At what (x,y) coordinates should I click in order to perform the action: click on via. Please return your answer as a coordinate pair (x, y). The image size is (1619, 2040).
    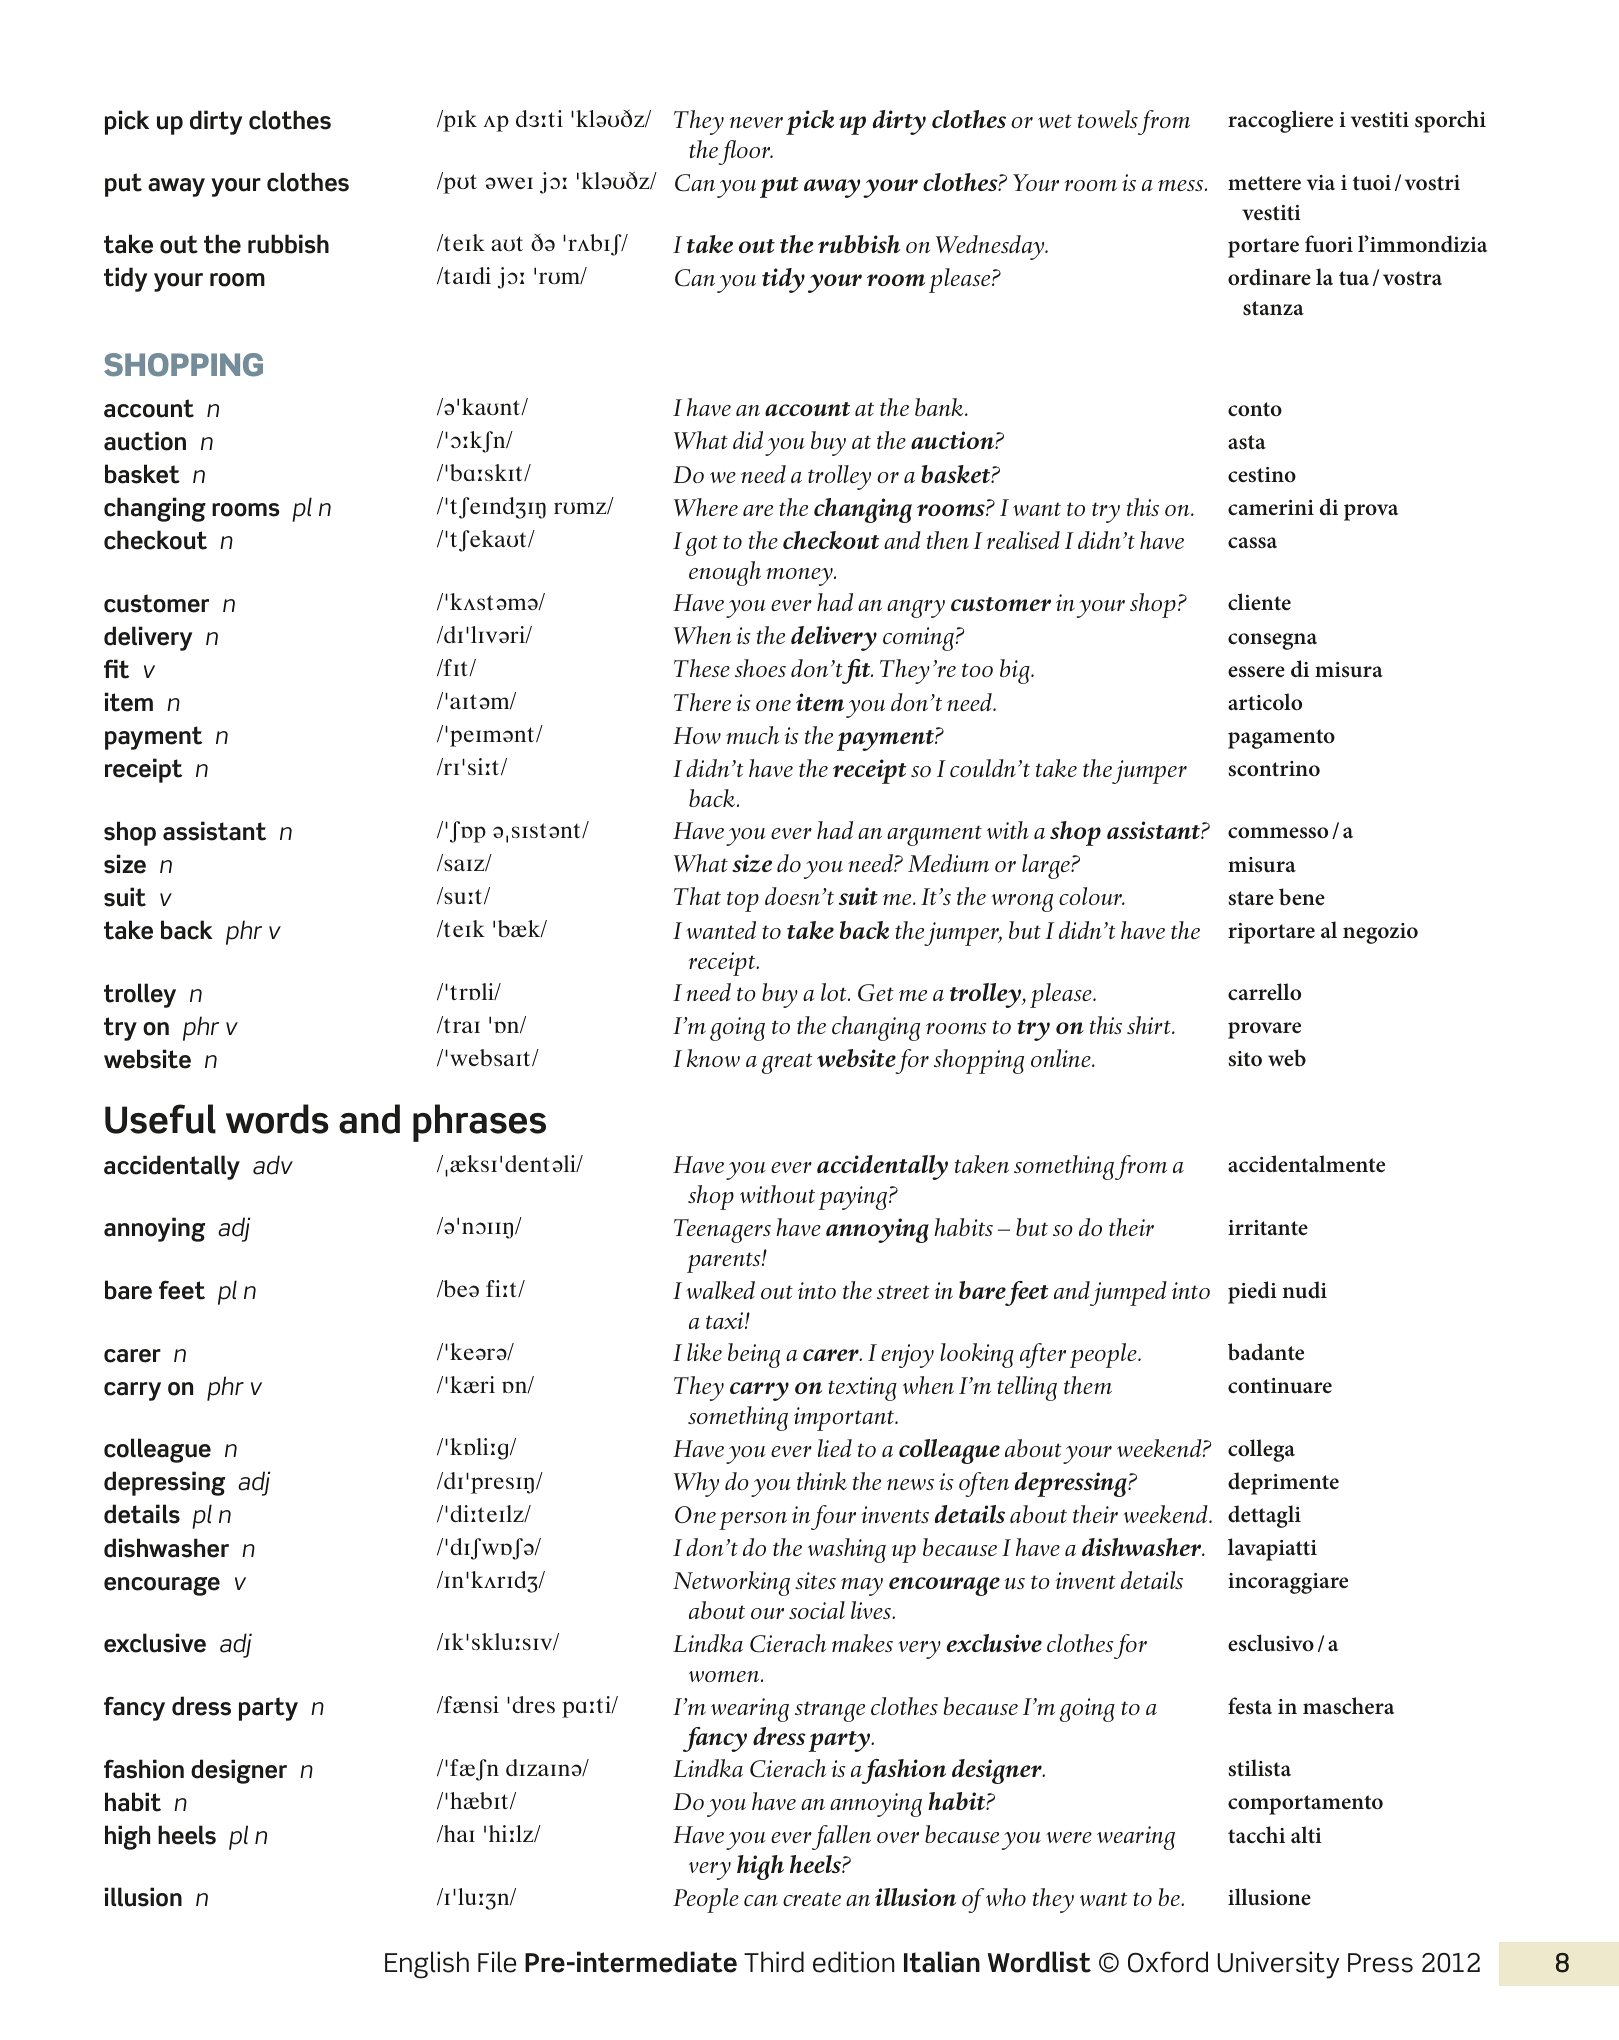
    Looking at the image, I should click on (1321, 182).
